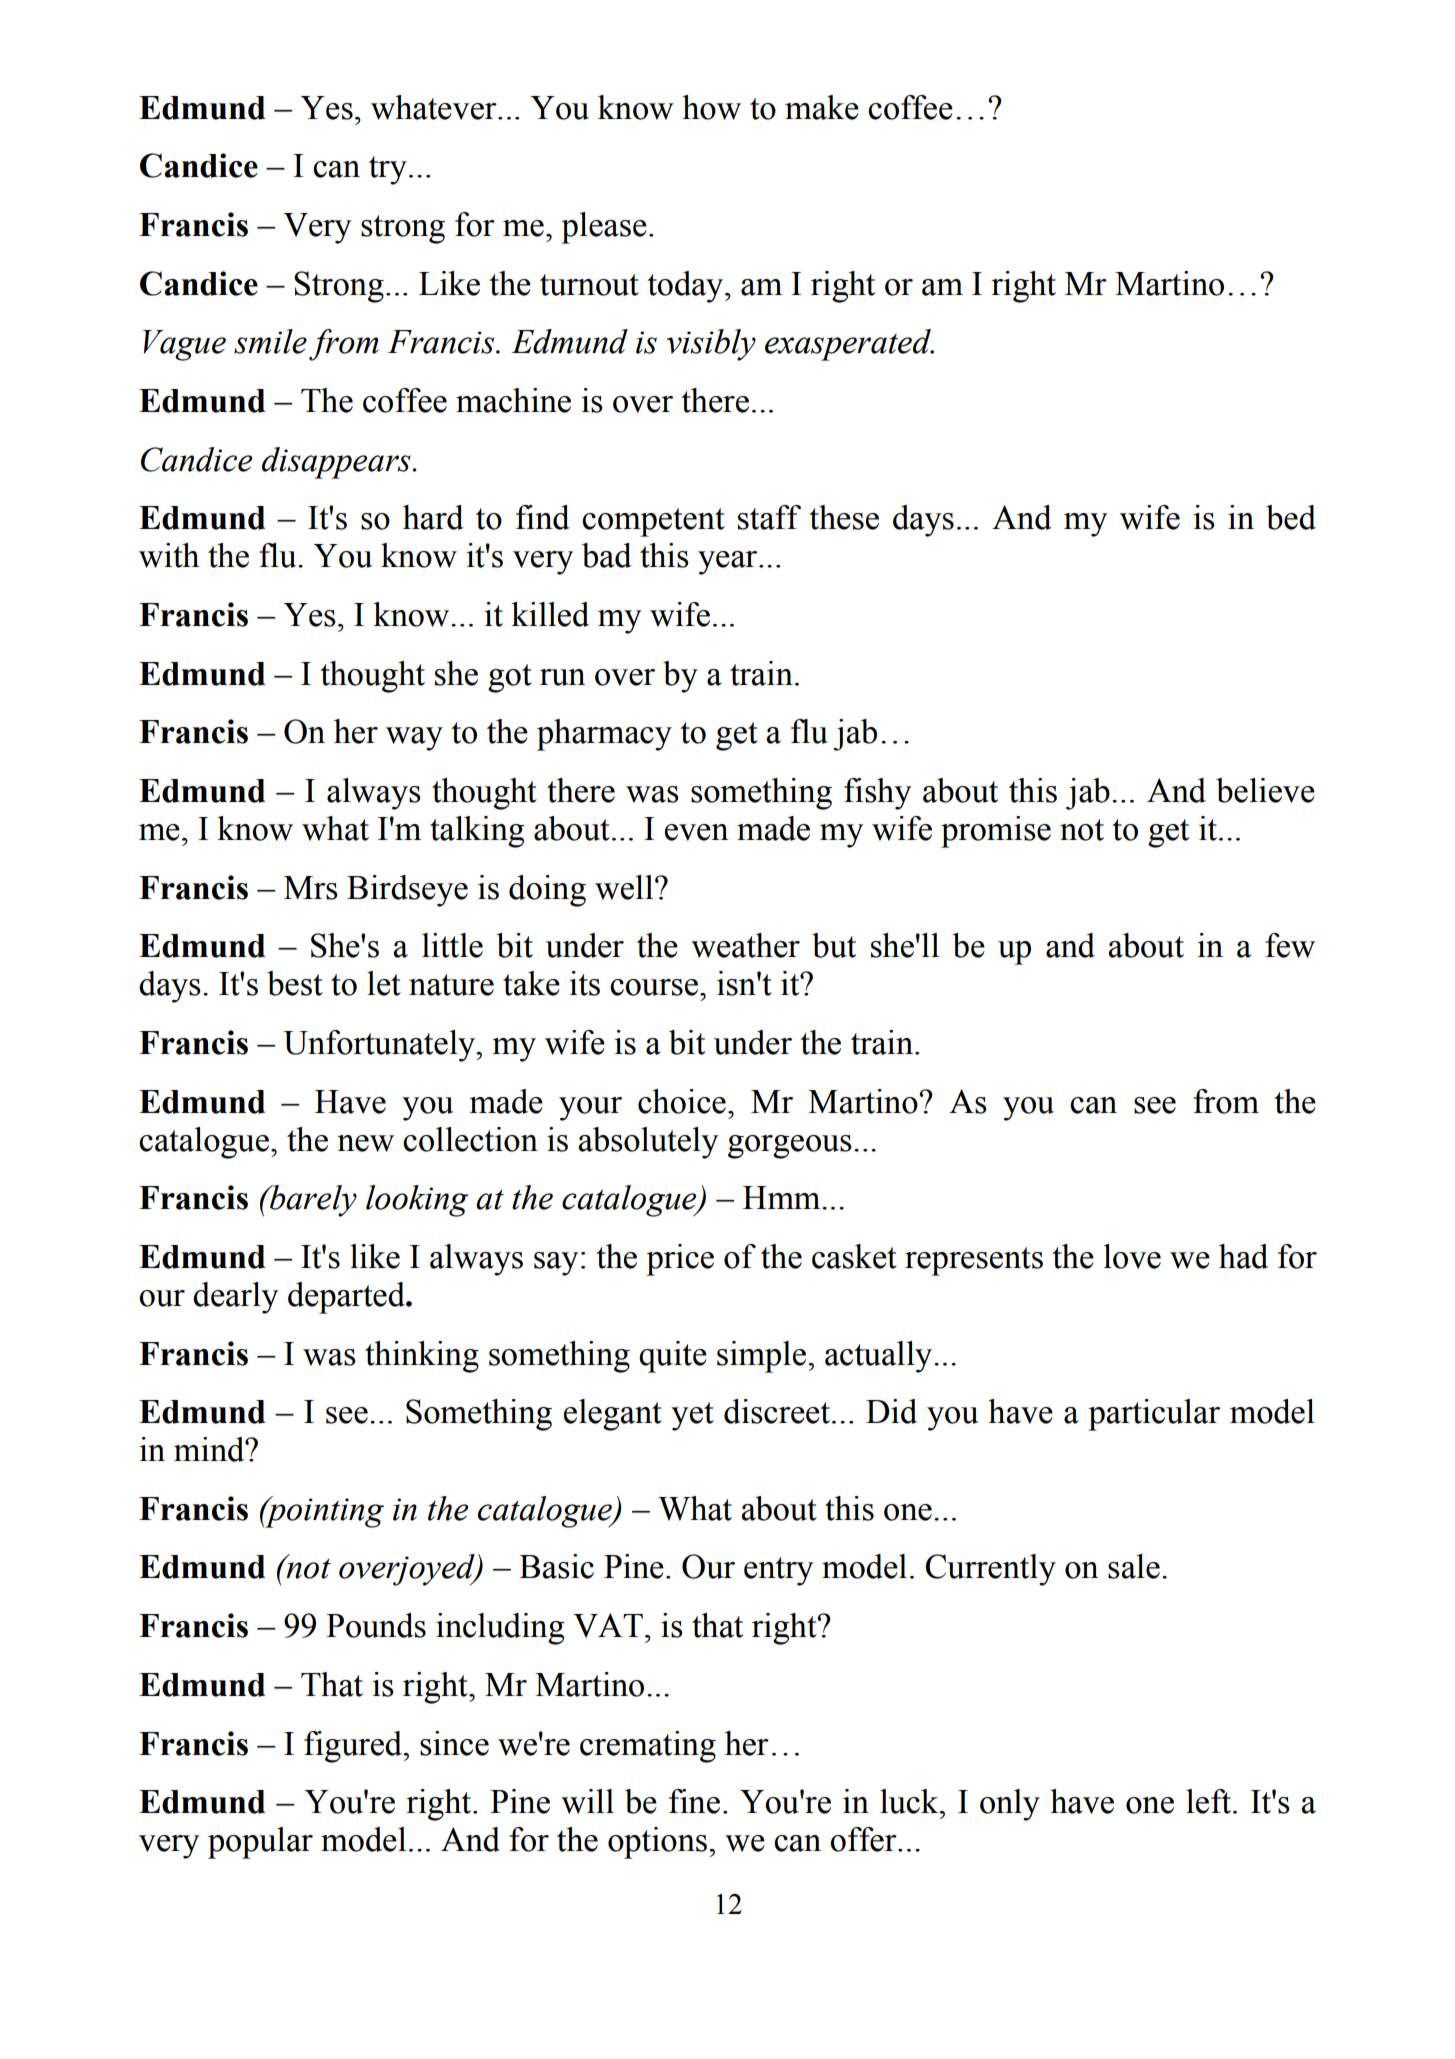 Image resolution: width=1455 pixels, height=2059 pixels. I want to click on figured, so click(354, 1747).
